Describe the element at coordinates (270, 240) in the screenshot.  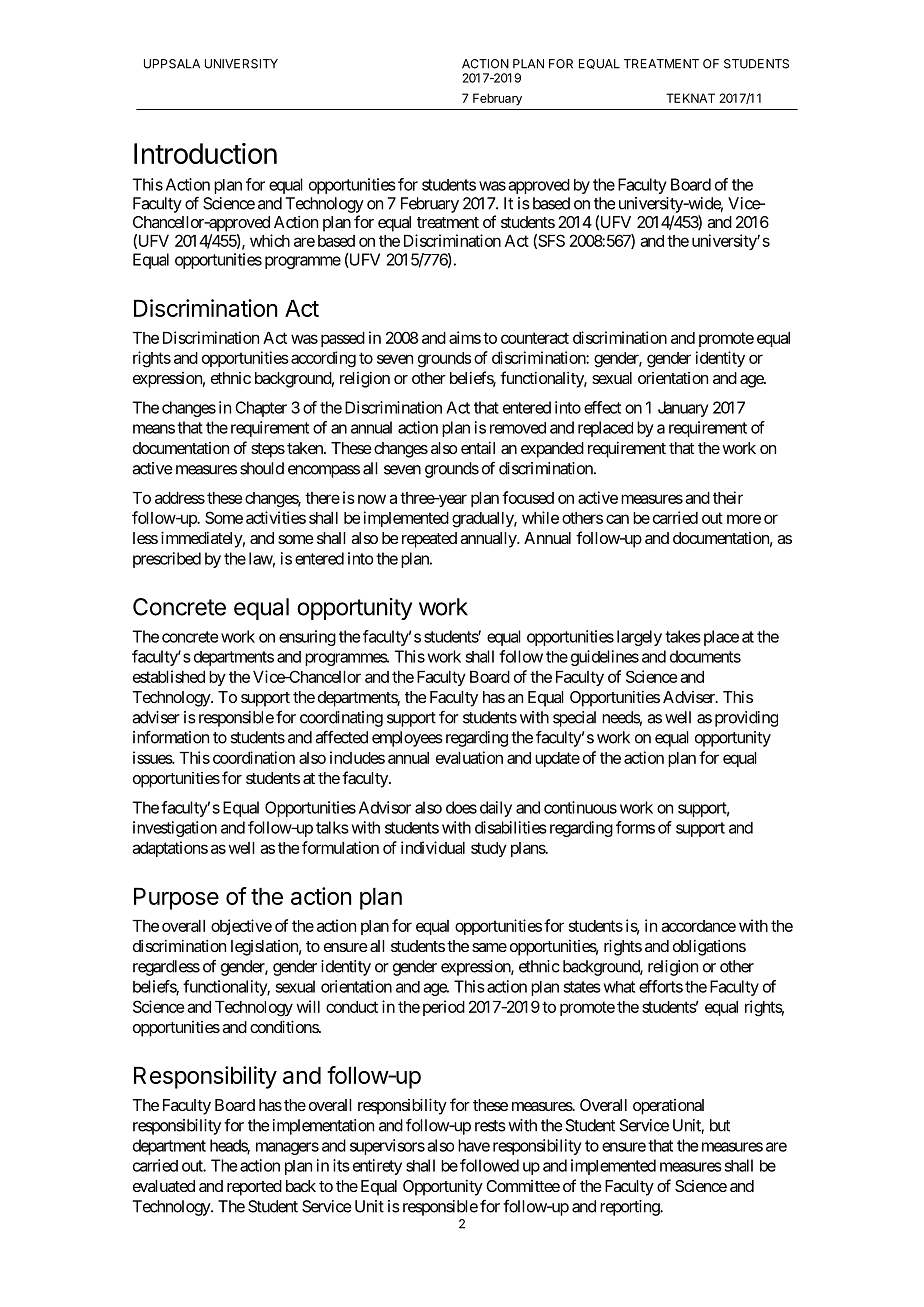
I see `which` at that location.
